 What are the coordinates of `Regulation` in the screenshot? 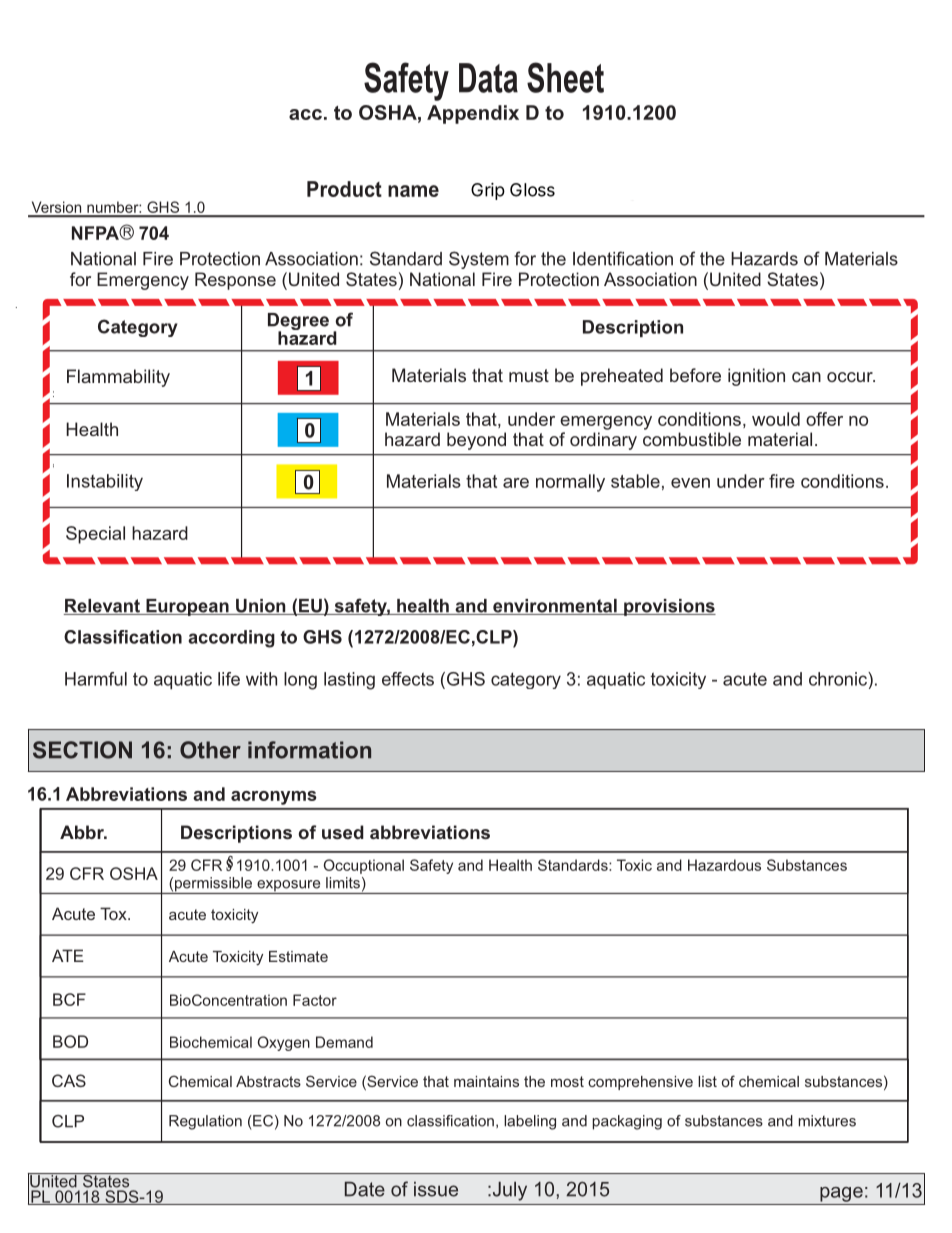 It's located at (205, 1122).
